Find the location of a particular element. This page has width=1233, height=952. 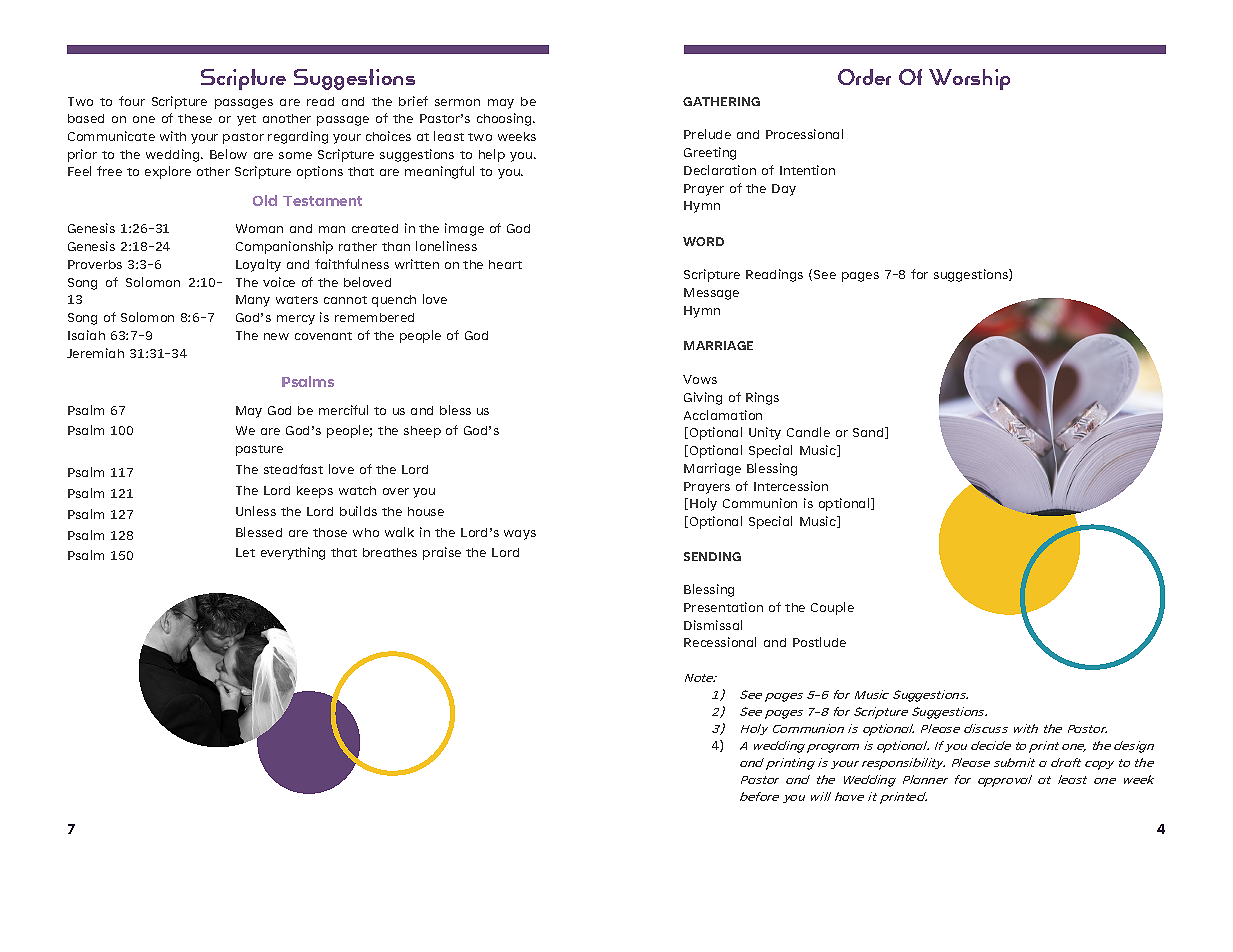

Couple is located at coordinates (832, 608).
